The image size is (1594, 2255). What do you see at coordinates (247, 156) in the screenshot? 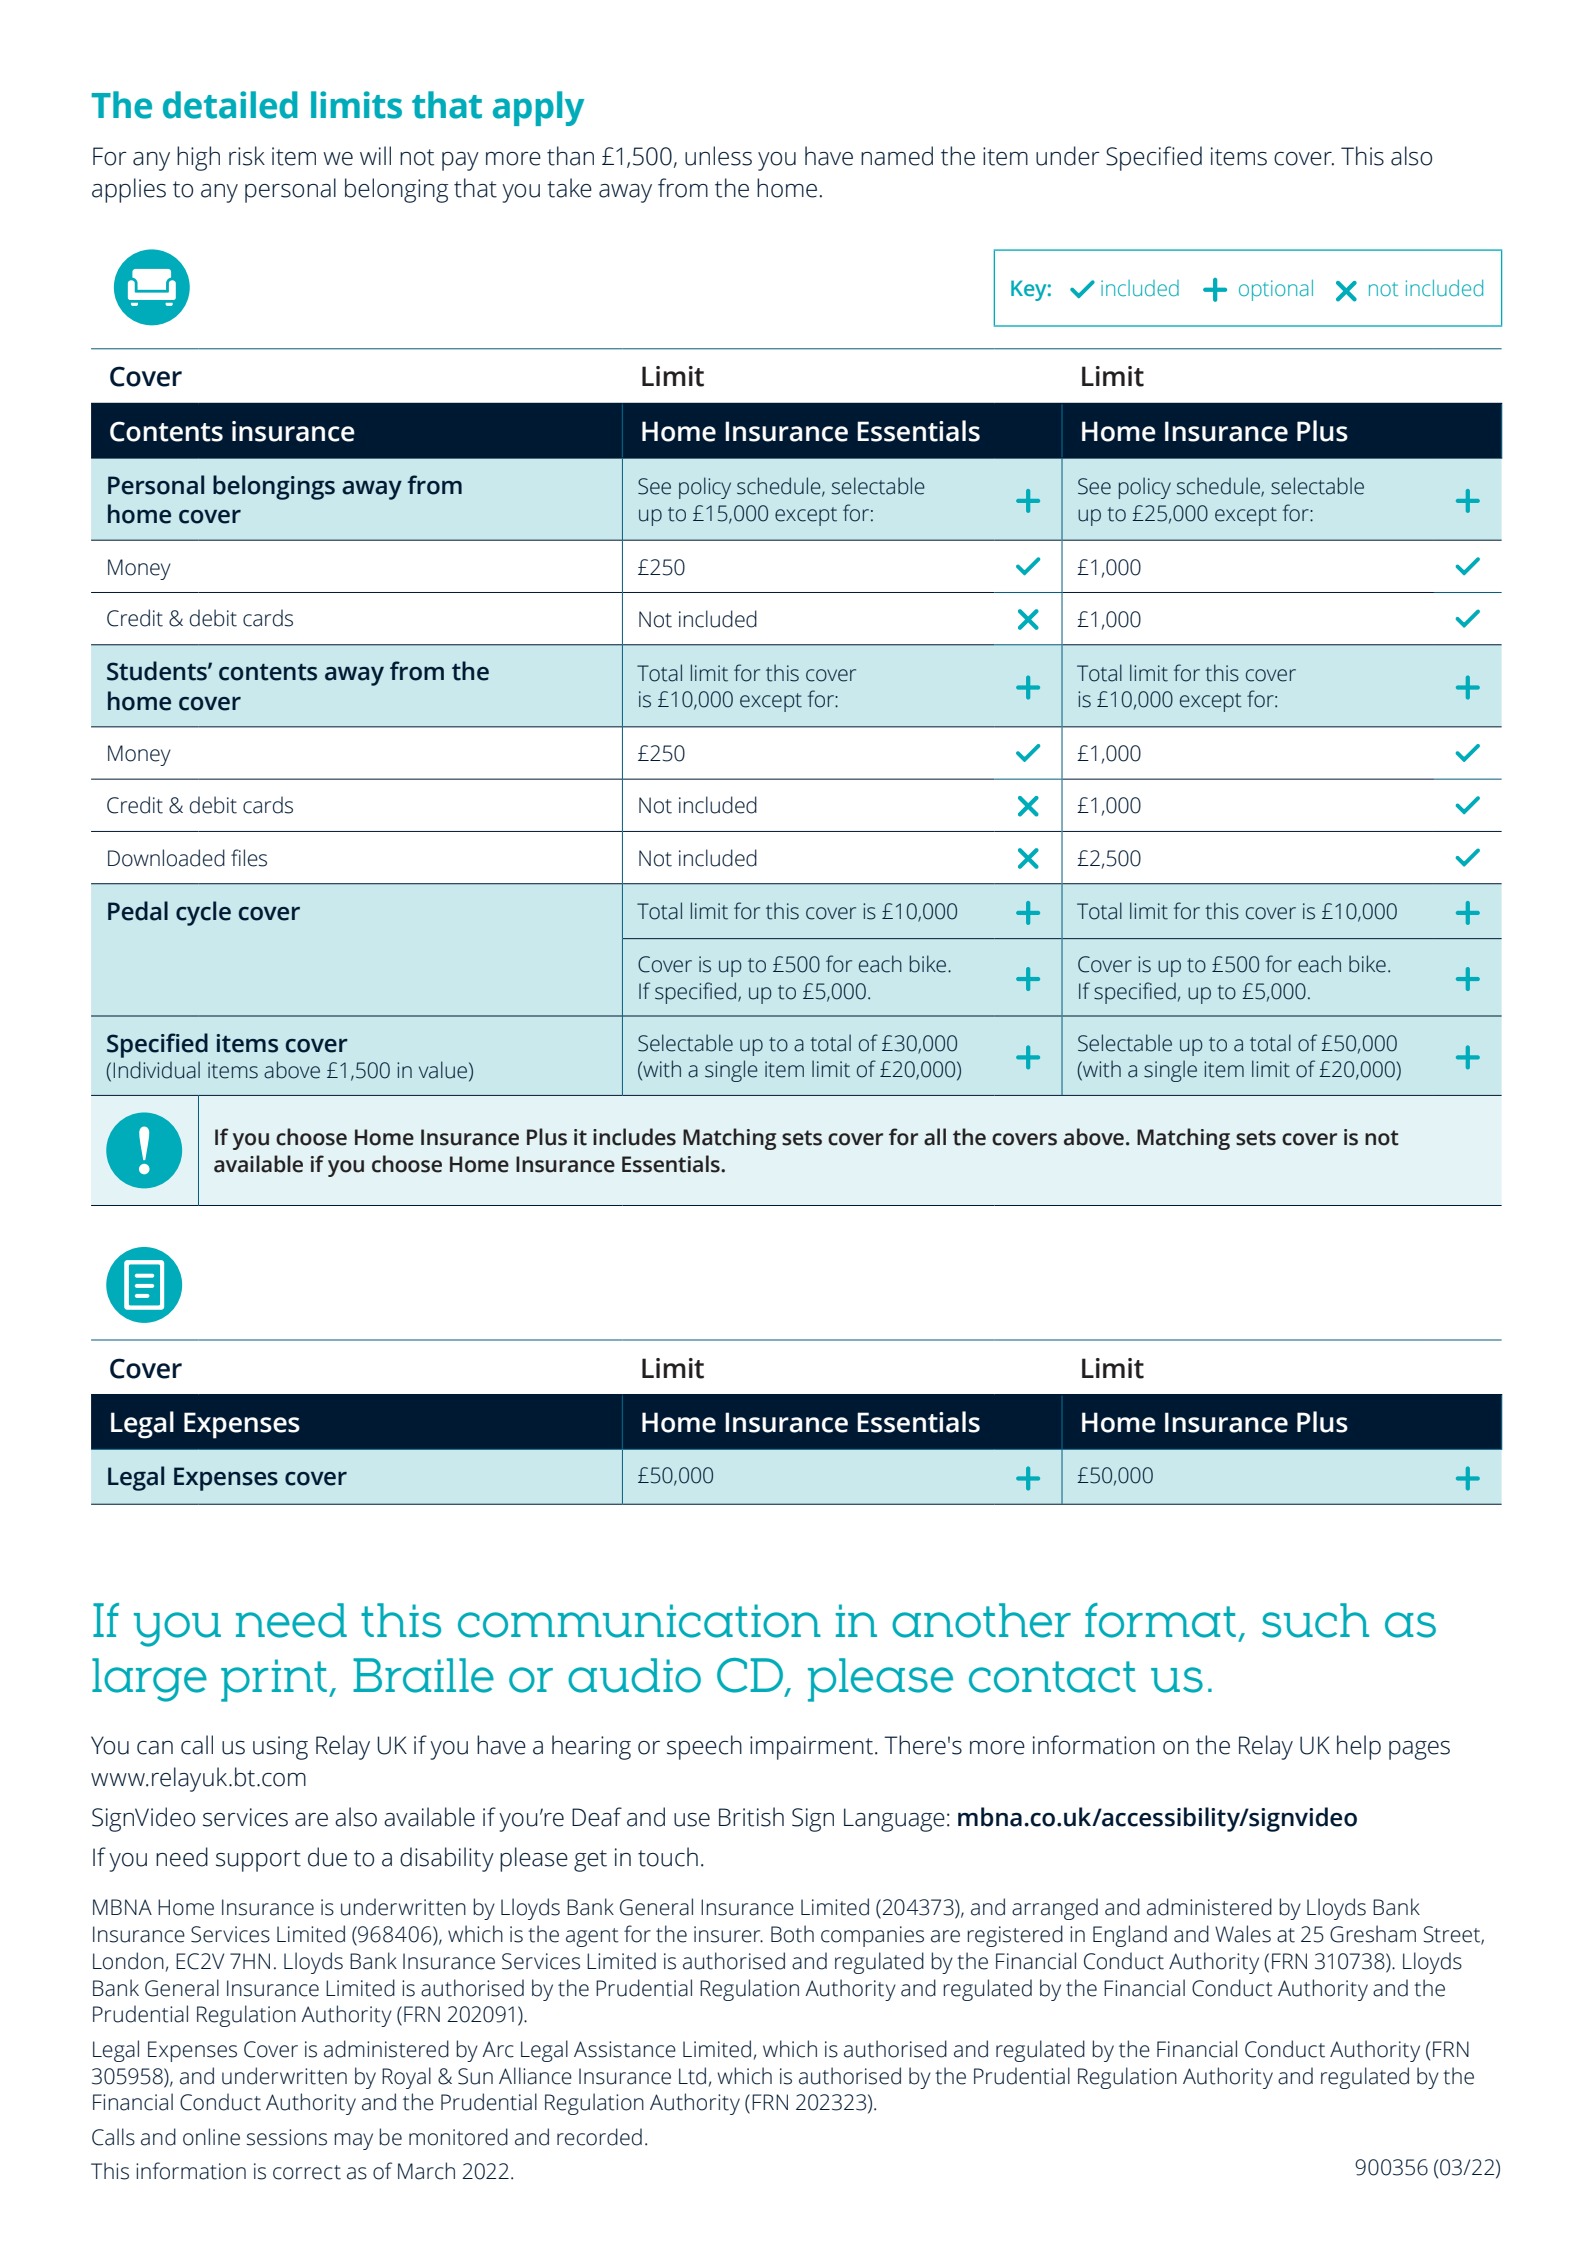
I see `risk` at bounding box center [247, 156].
